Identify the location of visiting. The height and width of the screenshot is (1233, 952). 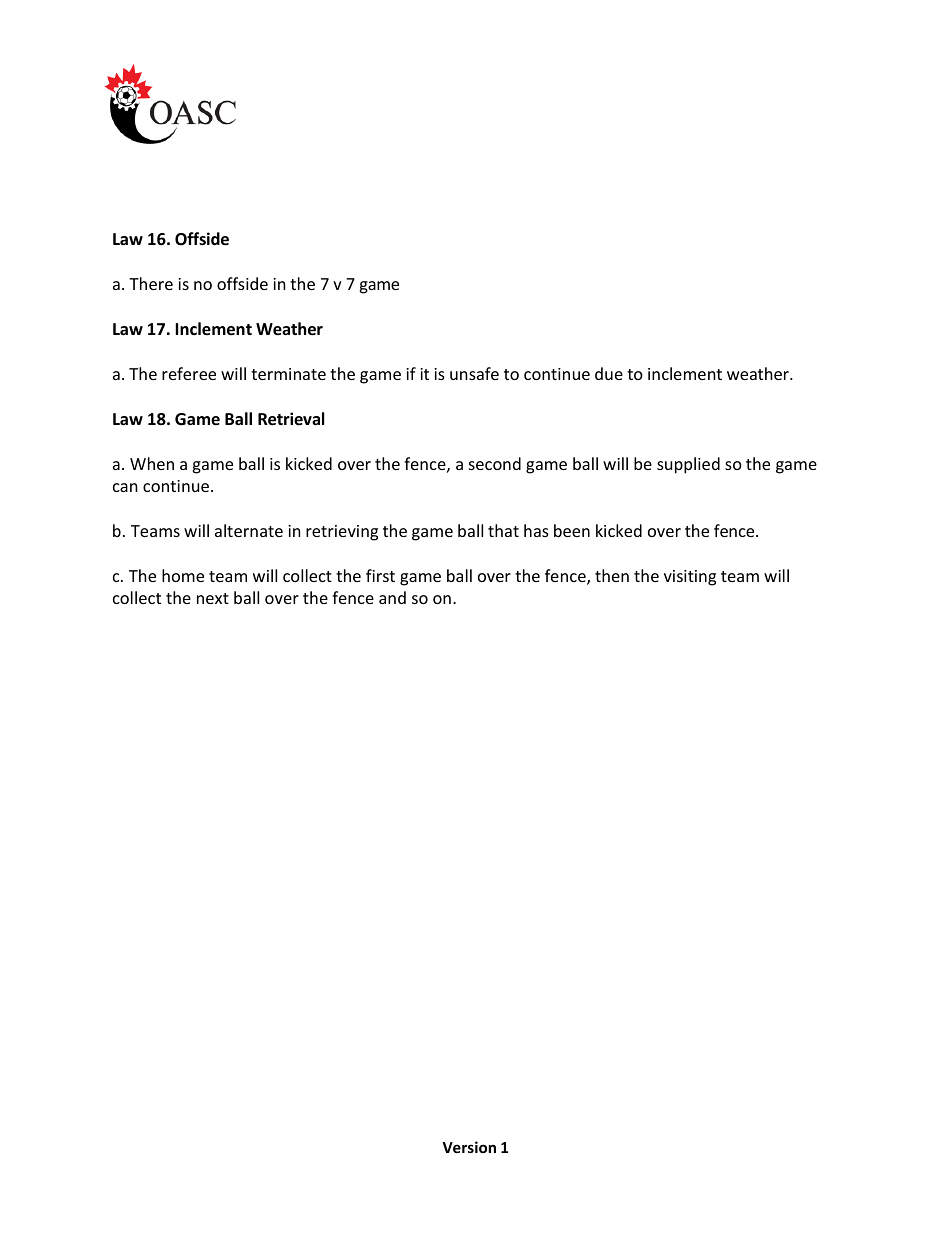
(690, 578).
